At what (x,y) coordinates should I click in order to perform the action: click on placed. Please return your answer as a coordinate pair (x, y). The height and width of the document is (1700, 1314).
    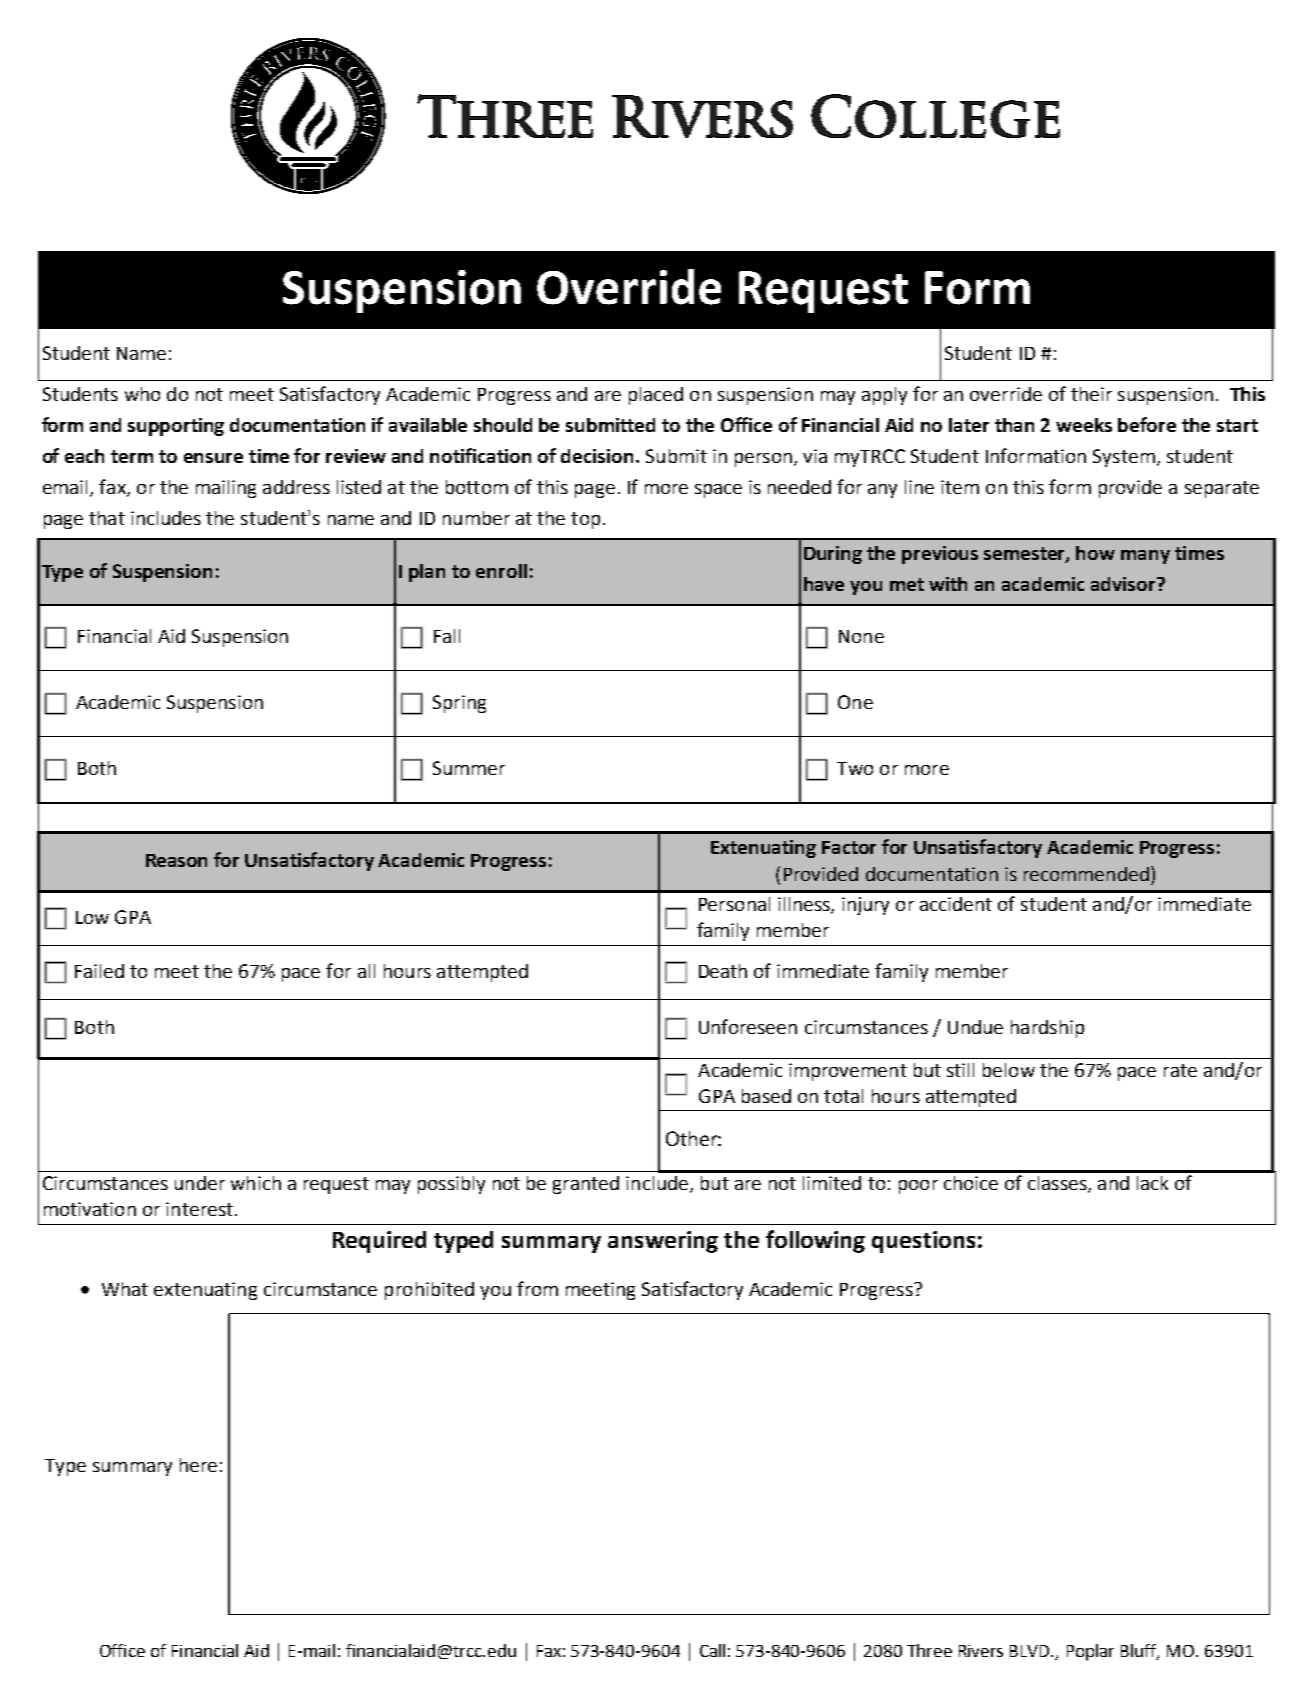
    Looking at the image, I should click on (656, 396).
